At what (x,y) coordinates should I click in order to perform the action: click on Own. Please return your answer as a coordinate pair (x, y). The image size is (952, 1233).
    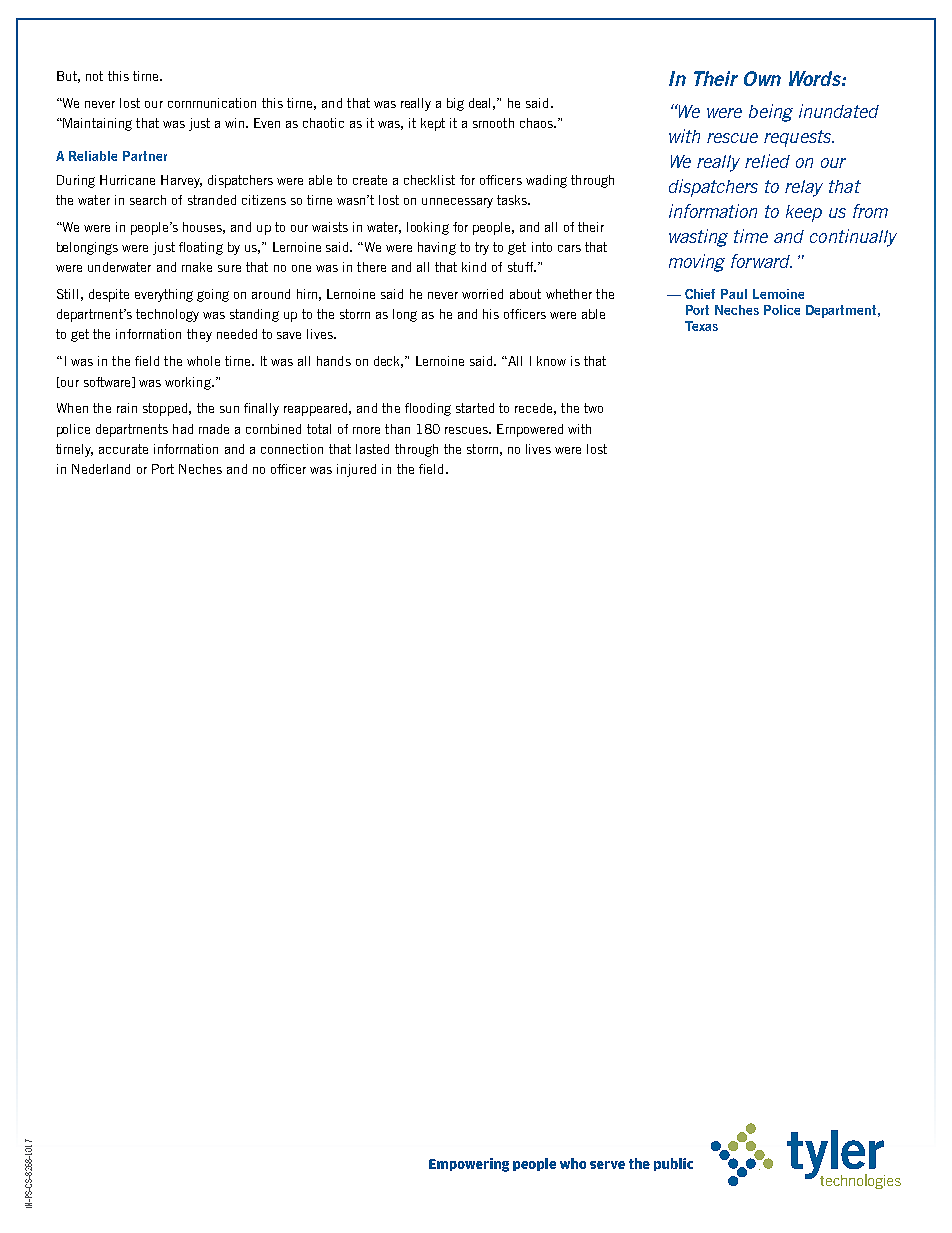
    Looking at the image, I should click on (762, 78).
